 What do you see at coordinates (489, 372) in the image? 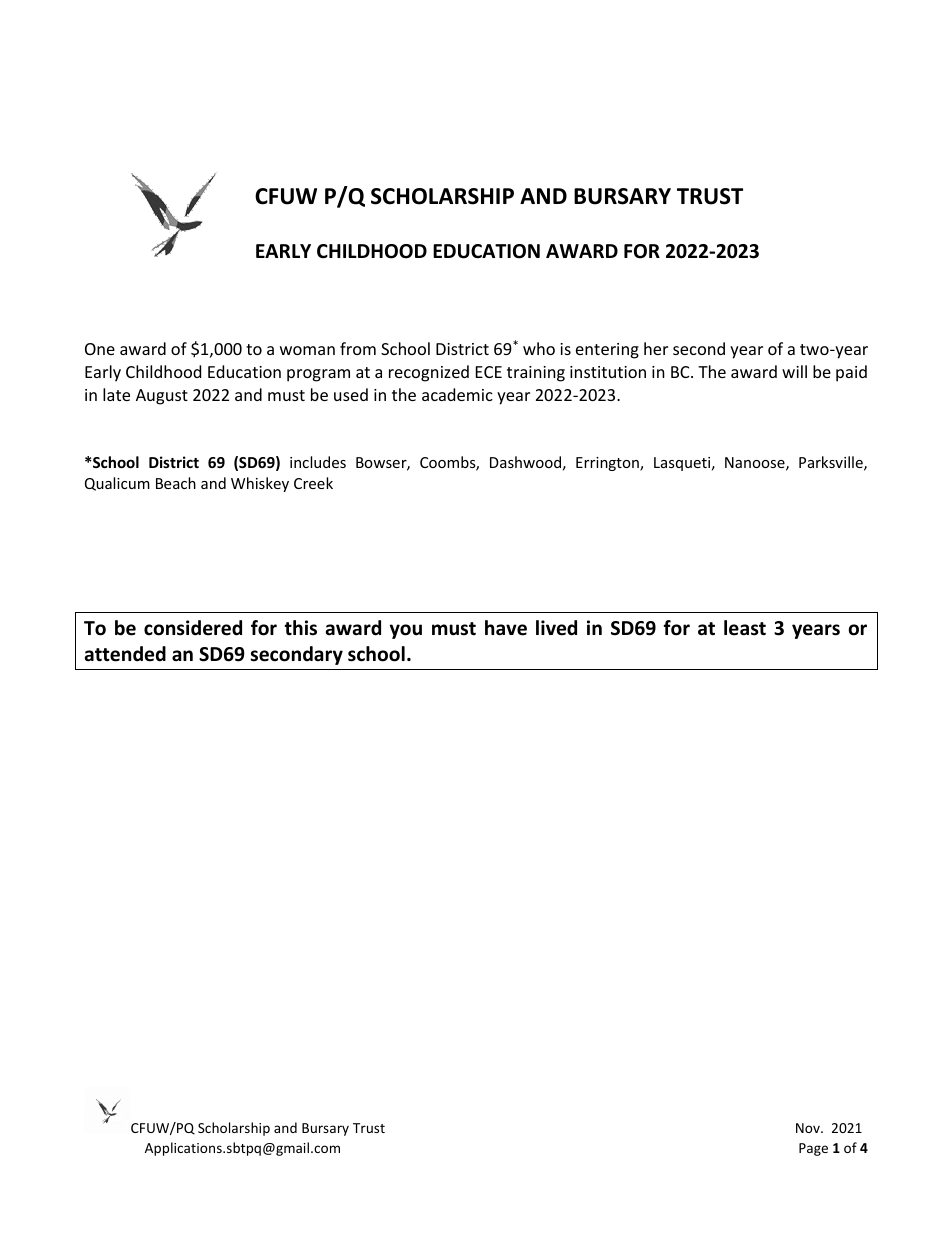
I see `ECE` at bounding box center [489, 372].
